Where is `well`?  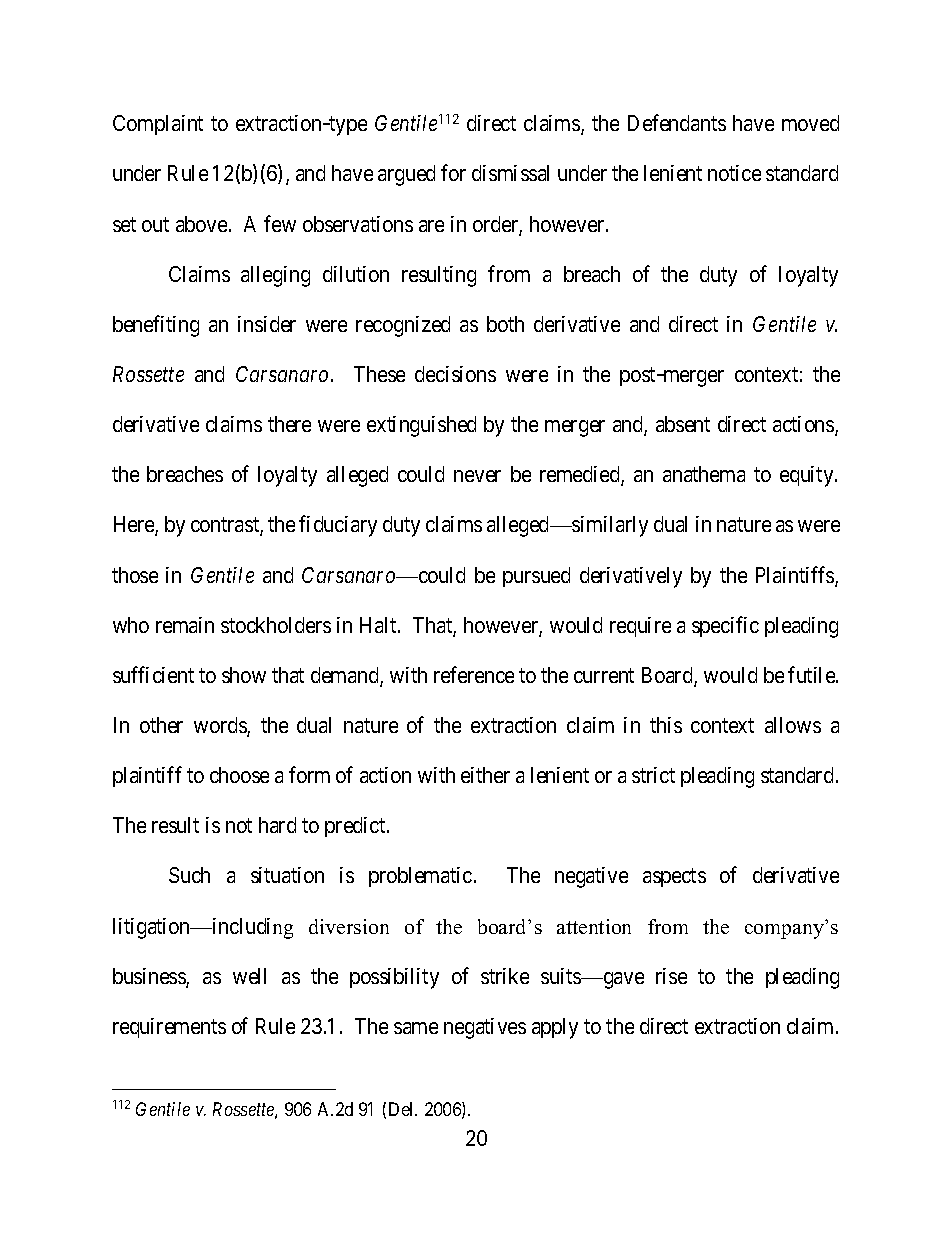
well is located at coordinates (249, 976).
